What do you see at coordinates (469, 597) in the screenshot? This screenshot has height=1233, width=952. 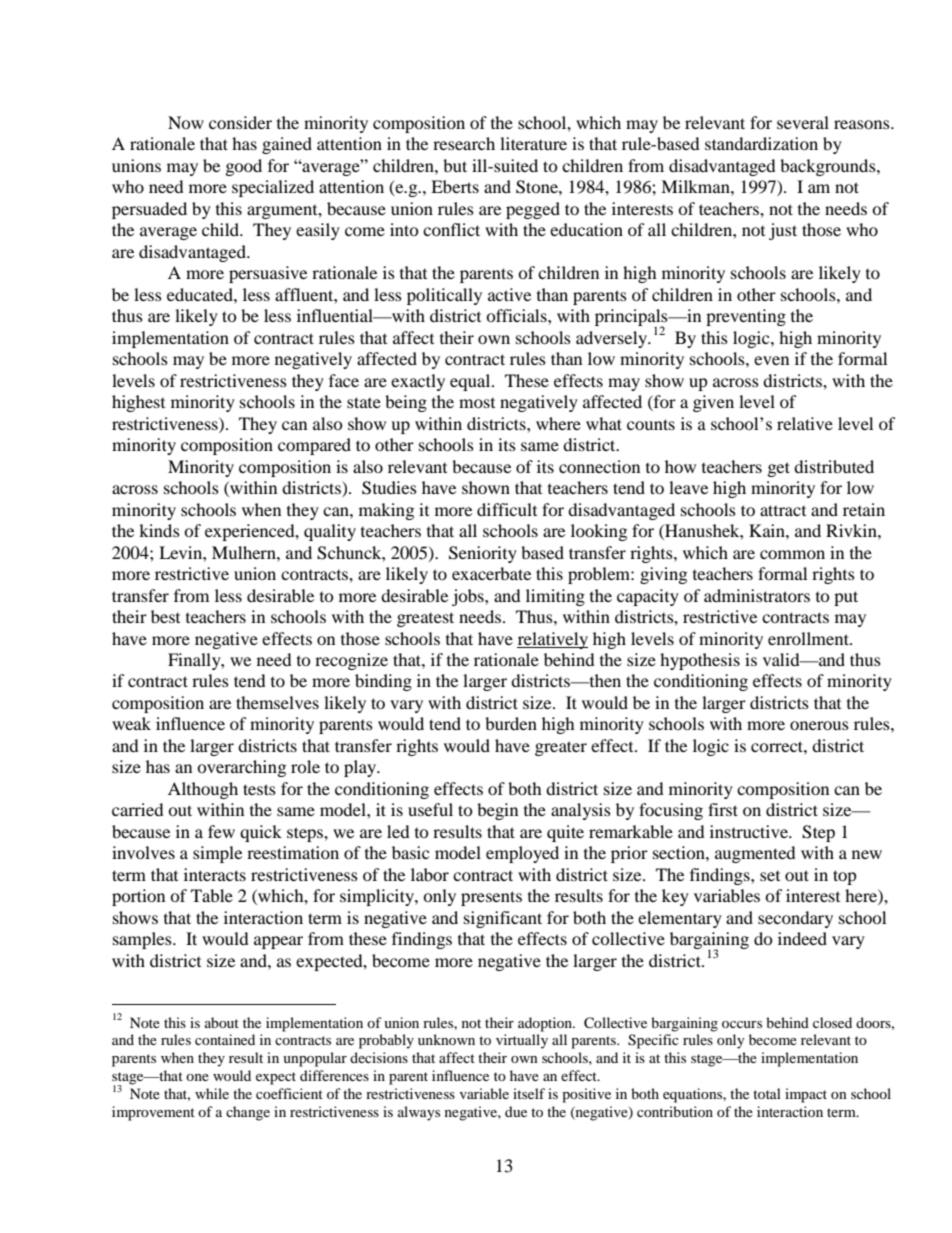 I see `jobs` at bounding box center [469, 597].
